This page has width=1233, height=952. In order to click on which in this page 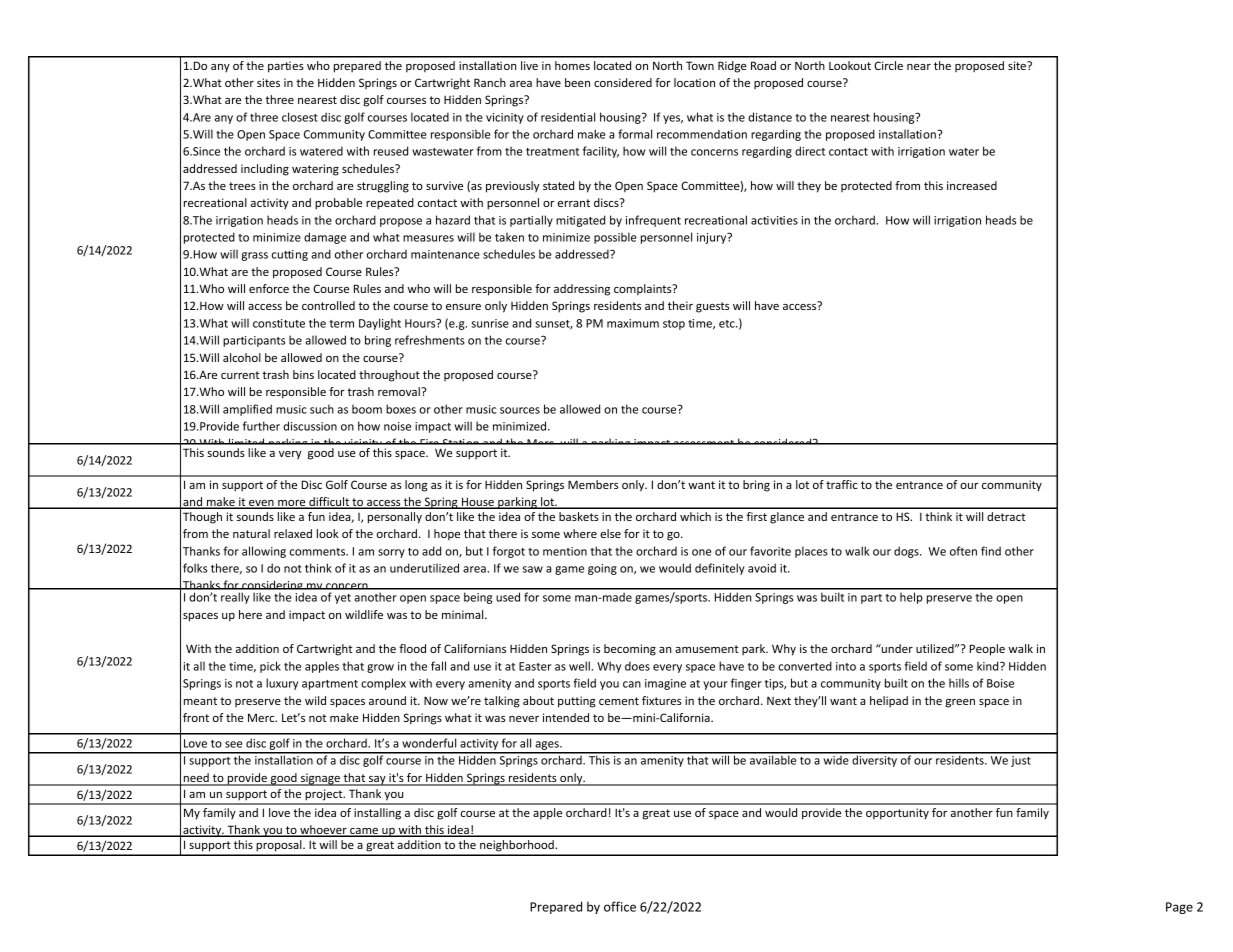, I will do `click(695, 516)`.
